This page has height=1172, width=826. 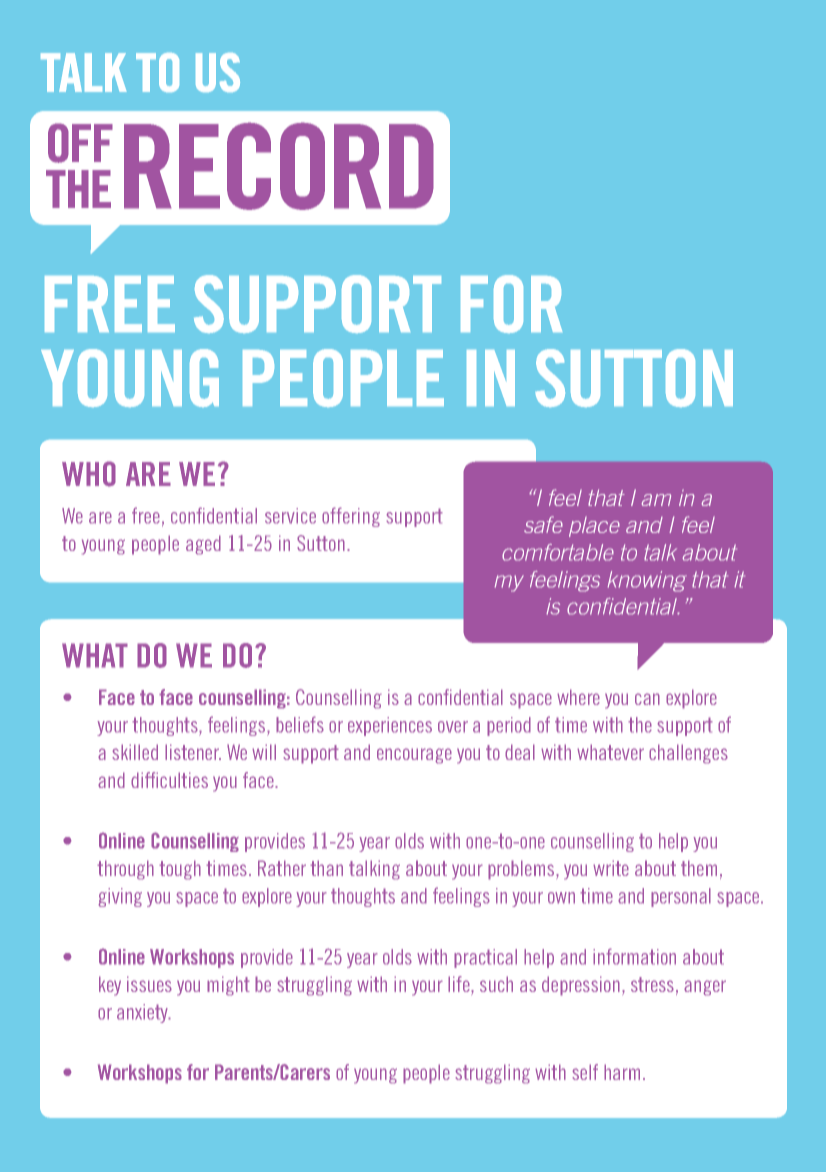 What do you see at coordinates (143, 1013) in the page?
I see `anxiety` at bounding box center [143, 1013].
